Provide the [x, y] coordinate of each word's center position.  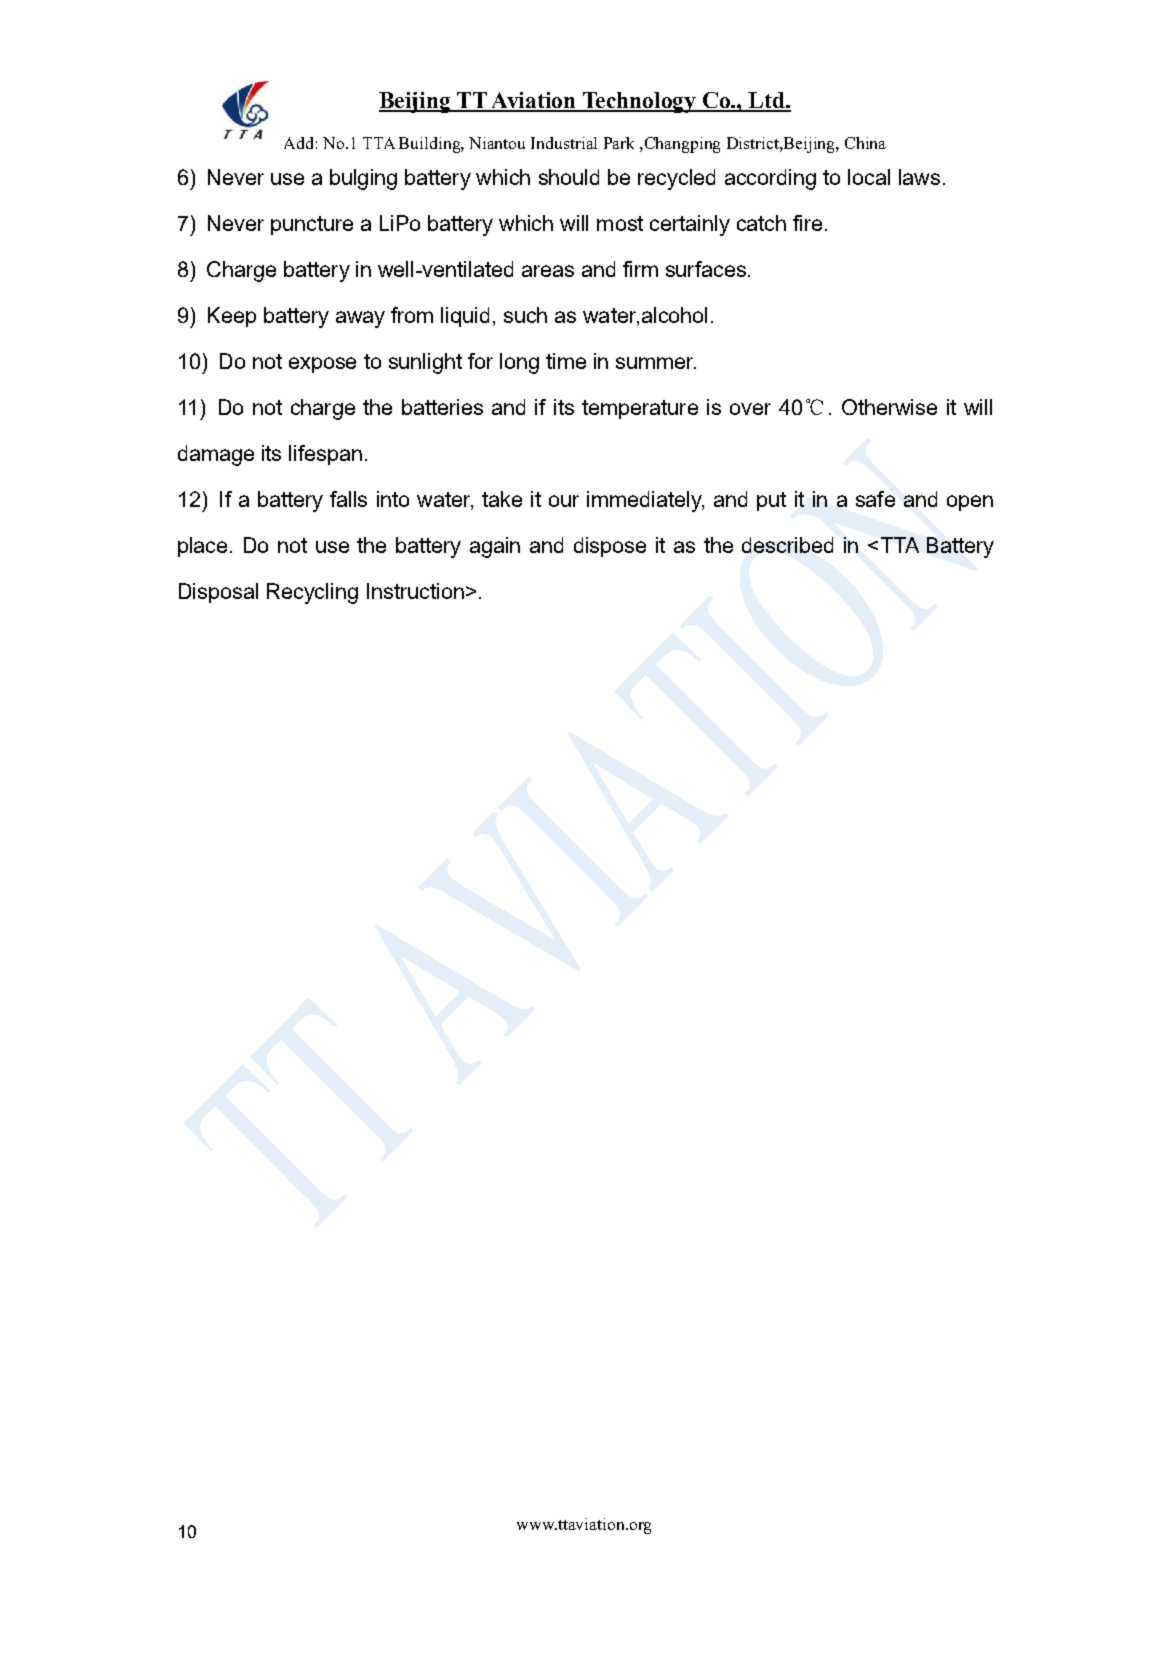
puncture [312, 225]
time [566, 361]
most [620, 223]
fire [807, 223]
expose [322, 365]
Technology [639, 102]
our [564, 501]
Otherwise [889, 407]
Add [298, 143]
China [865, 143]
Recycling [312, 593]
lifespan [325, 455]
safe [875, 499]
